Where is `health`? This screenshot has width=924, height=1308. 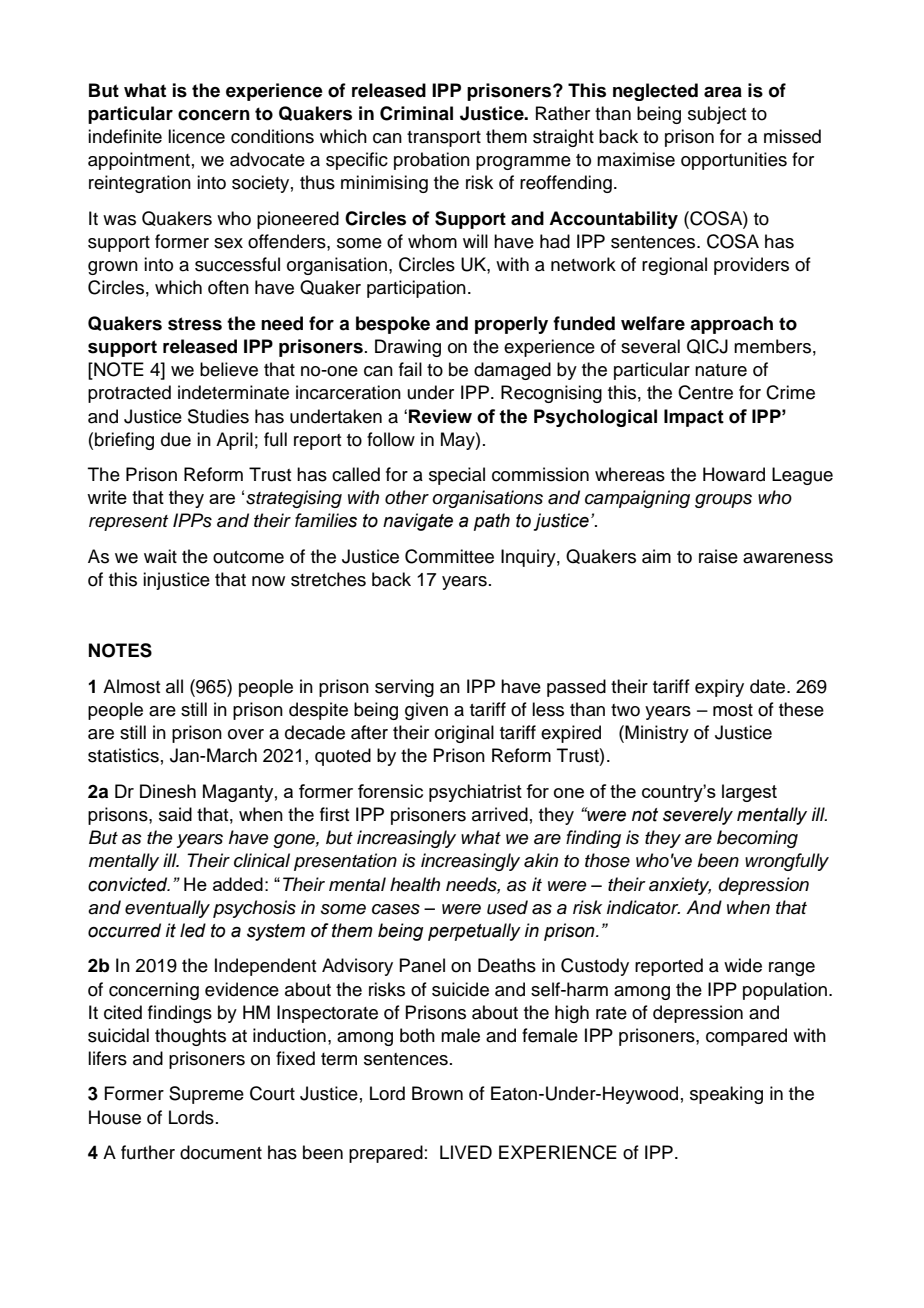 health is located at coordinates (415, 884).
